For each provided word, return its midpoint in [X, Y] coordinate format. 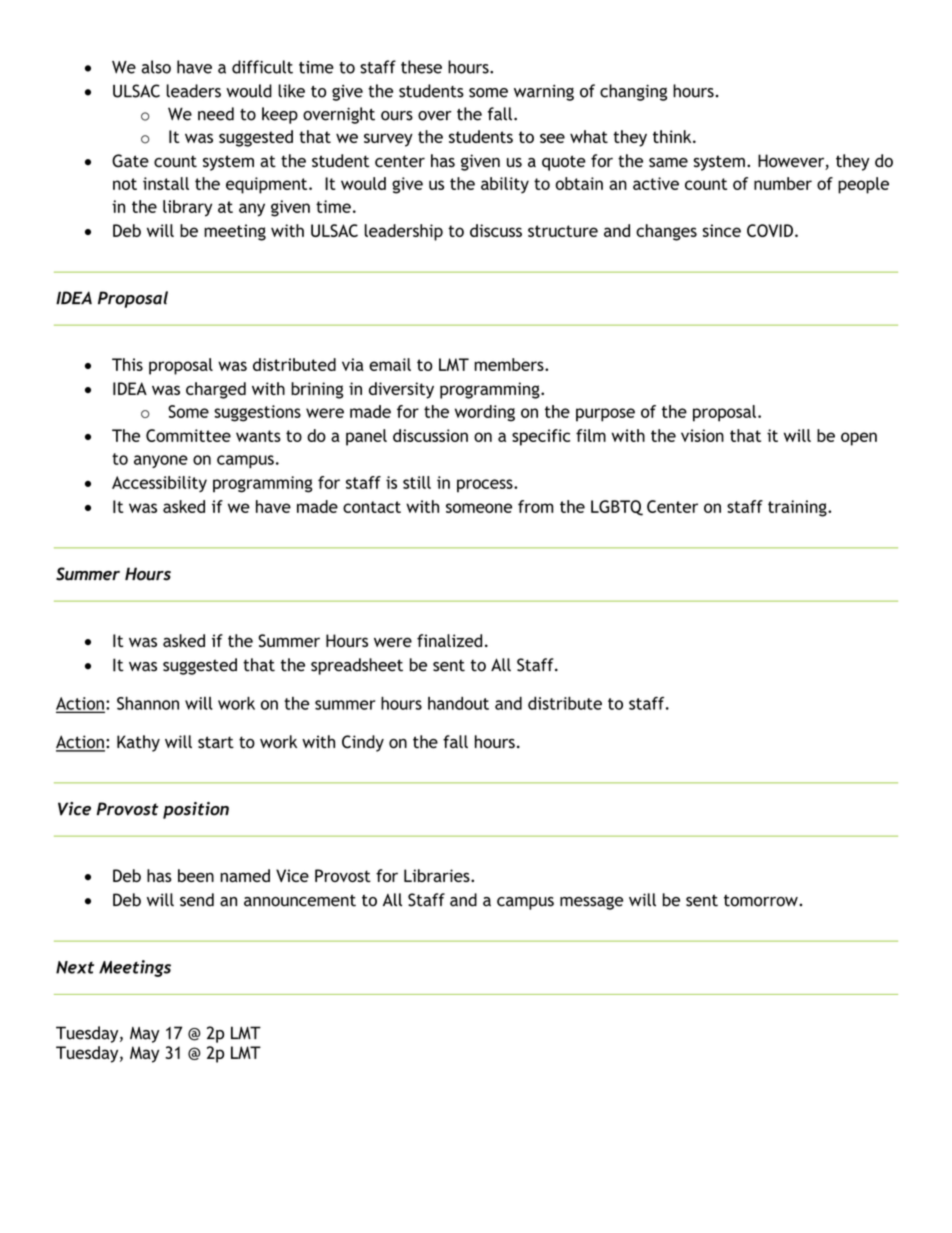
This [127, 364]
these [421, 67]
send [197, 900]
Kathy [138, 743]
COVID [770, 230]
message [591, 903]
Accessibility [159, 484]
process [486, 486]
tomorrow [762, 901]
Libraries [438, 875]
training [798, 508]
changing [633, 92]
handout [458, 703]
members [510, 364]
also [156, 67]
